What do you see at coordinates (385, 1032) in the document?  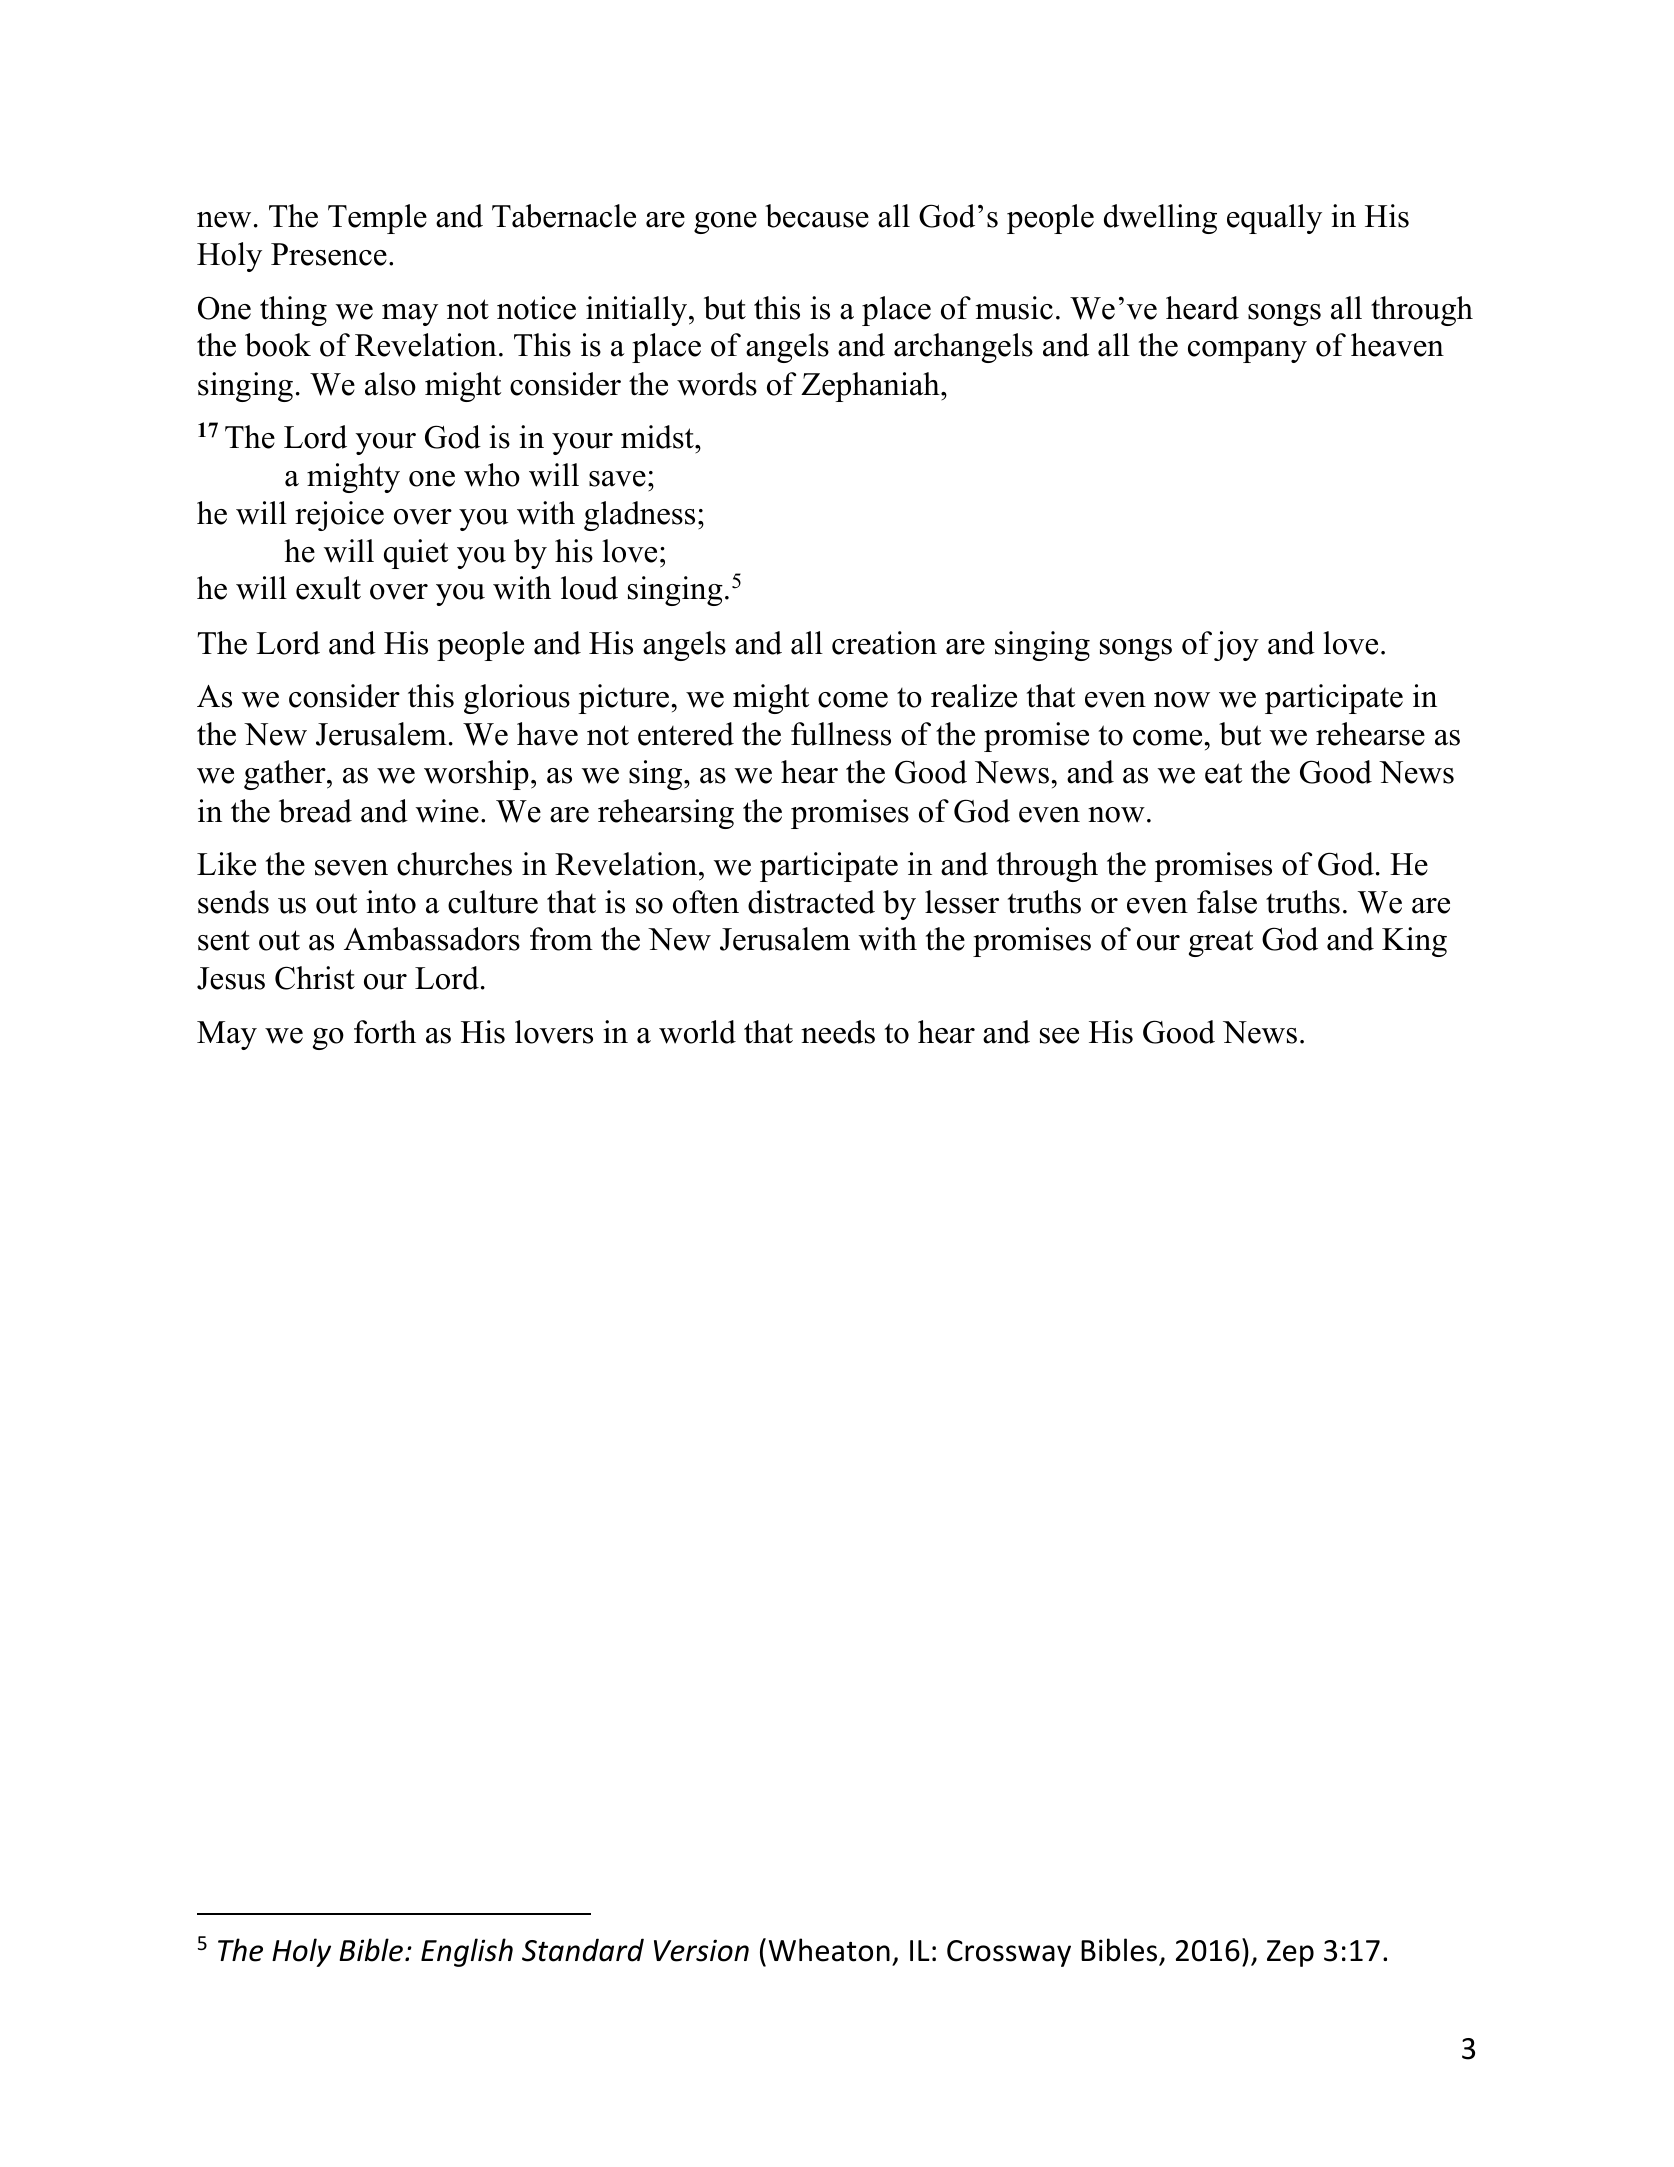 I see `forth` at bounding box center [385, 1032].
